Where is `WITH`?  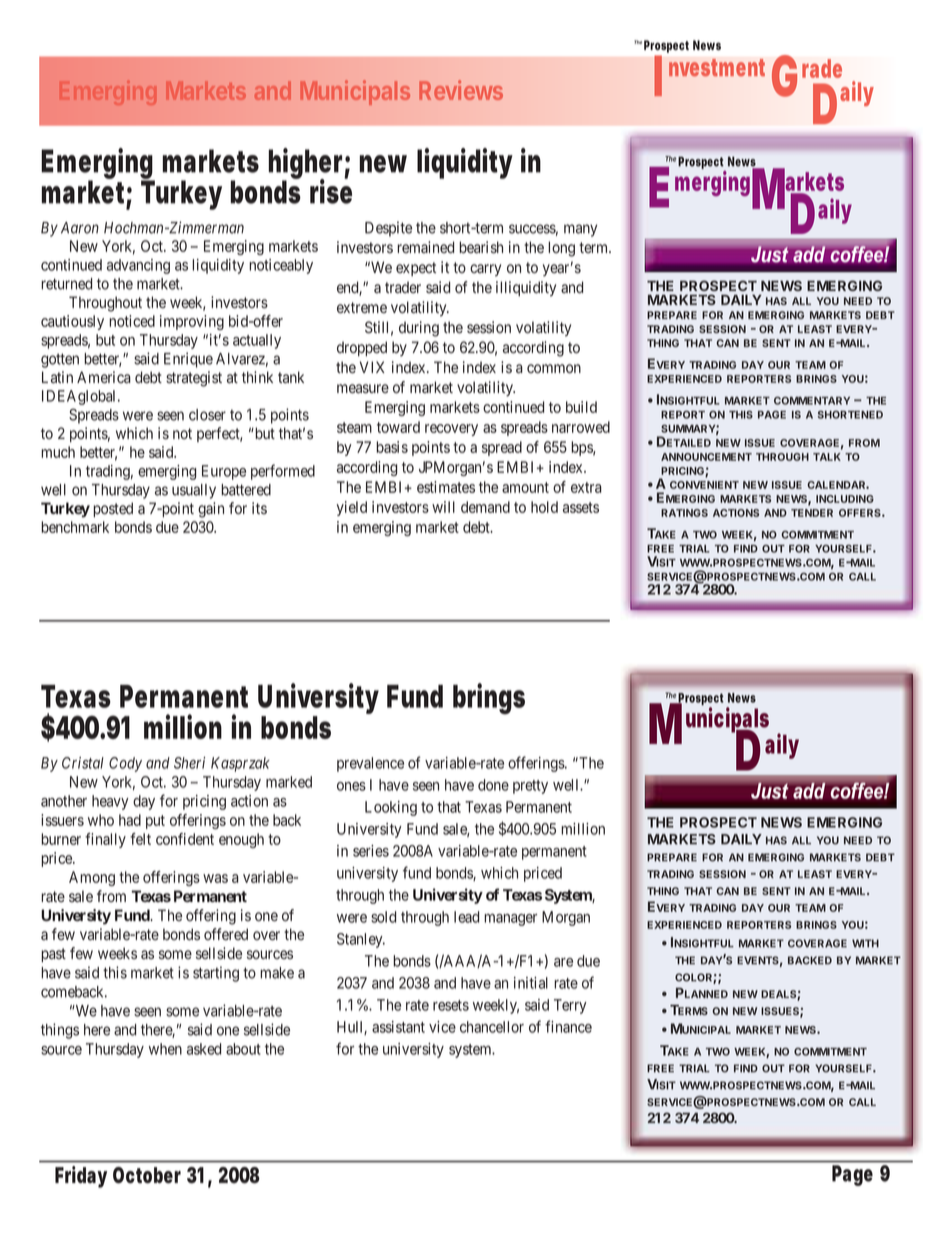 WITH is located at coordinates (865, 943).
